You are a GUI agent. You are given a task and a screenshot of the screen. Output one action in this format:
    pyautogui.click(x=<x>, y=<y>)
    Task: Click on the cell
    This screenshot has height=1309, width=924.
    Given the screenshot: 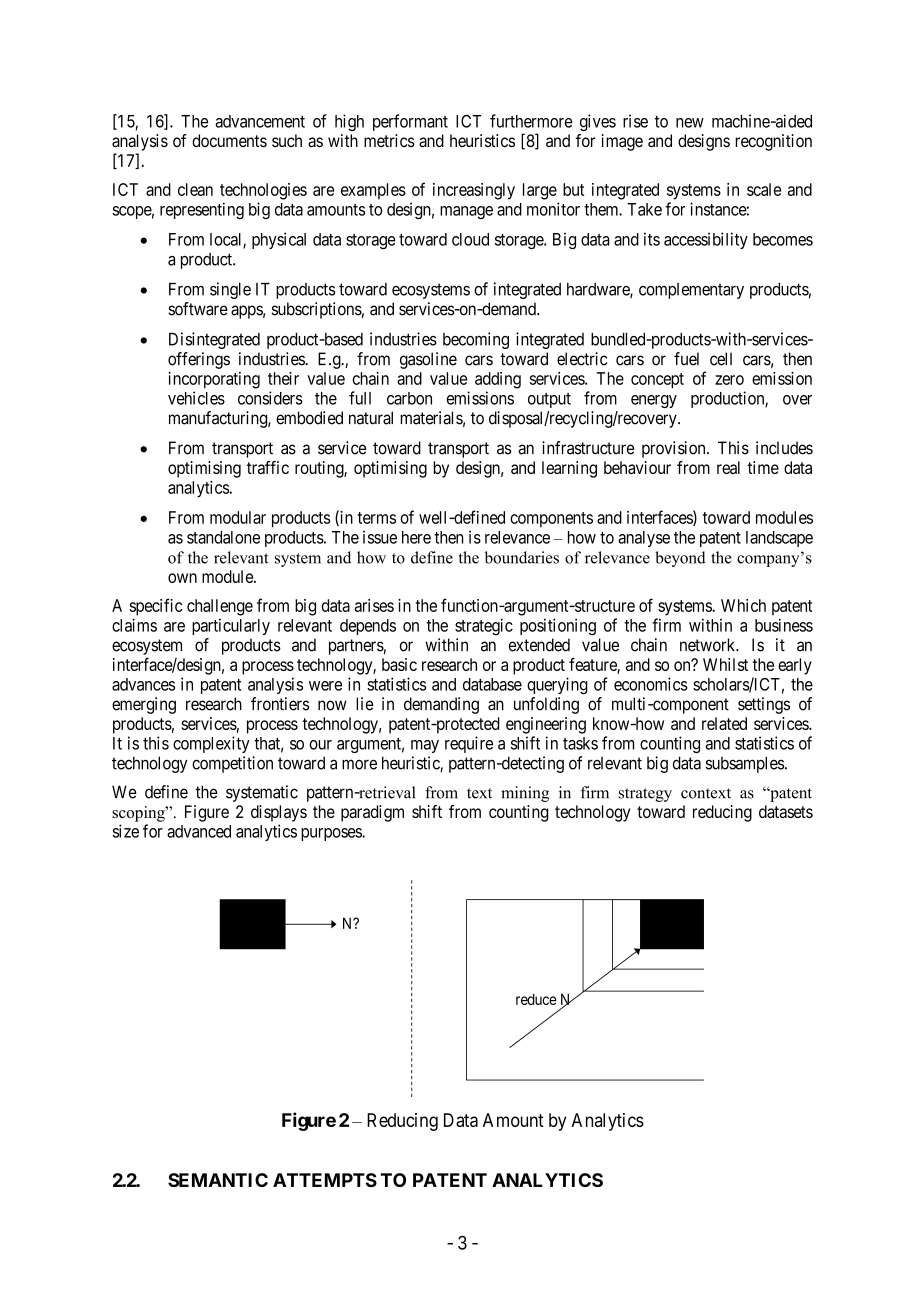 What is the action you would take?
    pyautogui.click(x=721, y=359)
